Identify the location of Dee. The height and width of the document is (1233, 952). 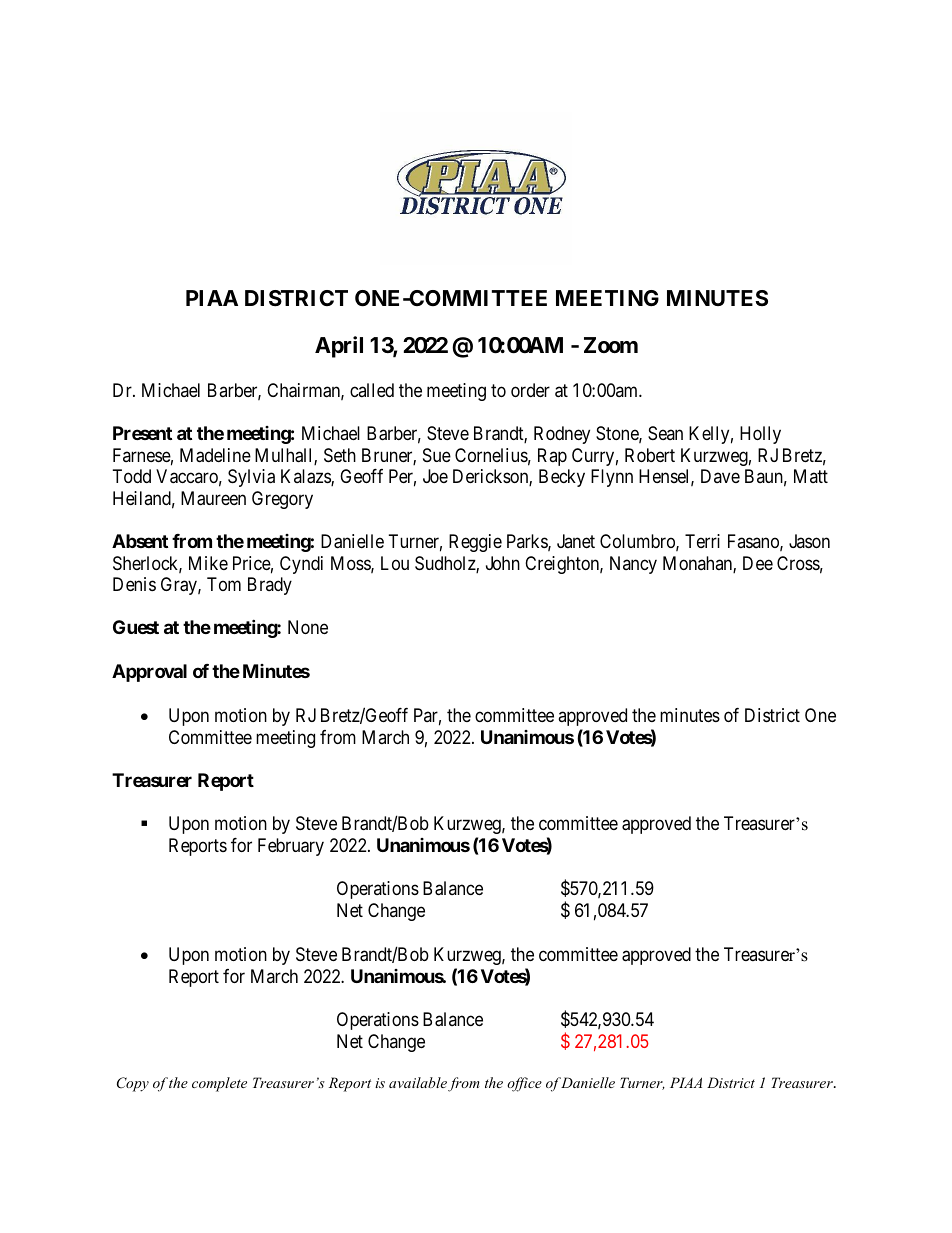
(758, 563).
